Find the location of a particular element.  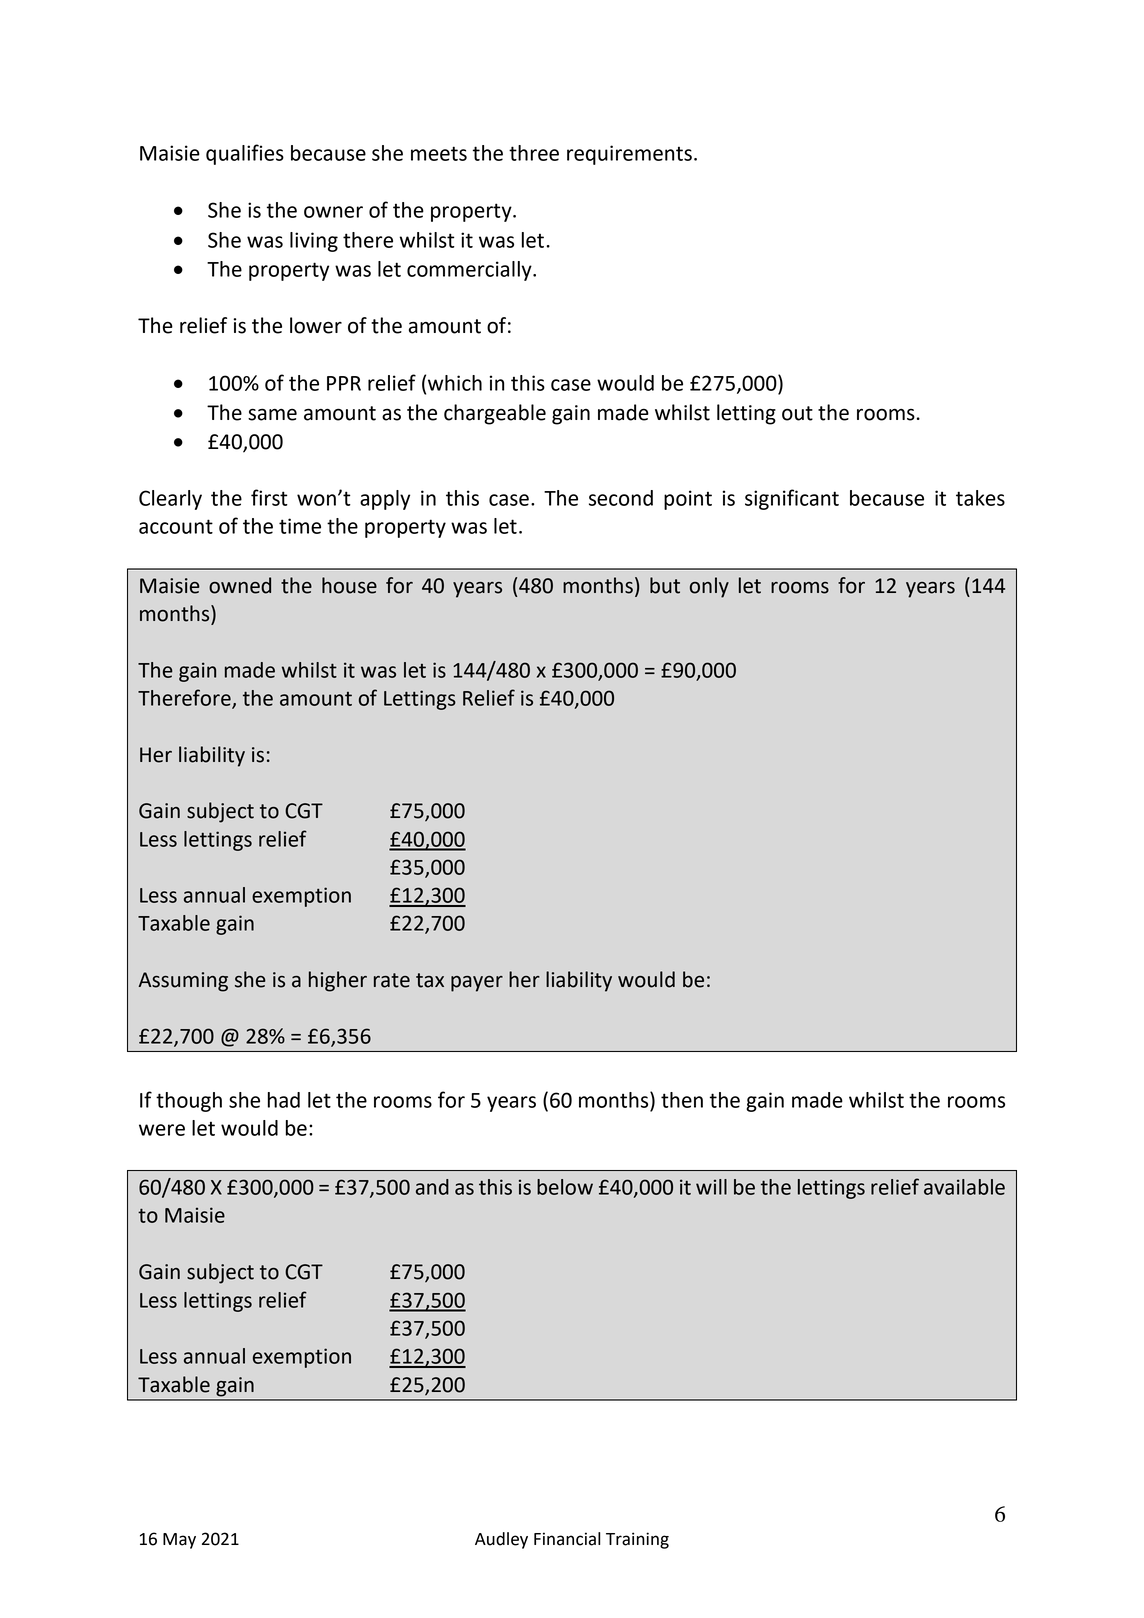

three is located at coordinates (534, 153).
